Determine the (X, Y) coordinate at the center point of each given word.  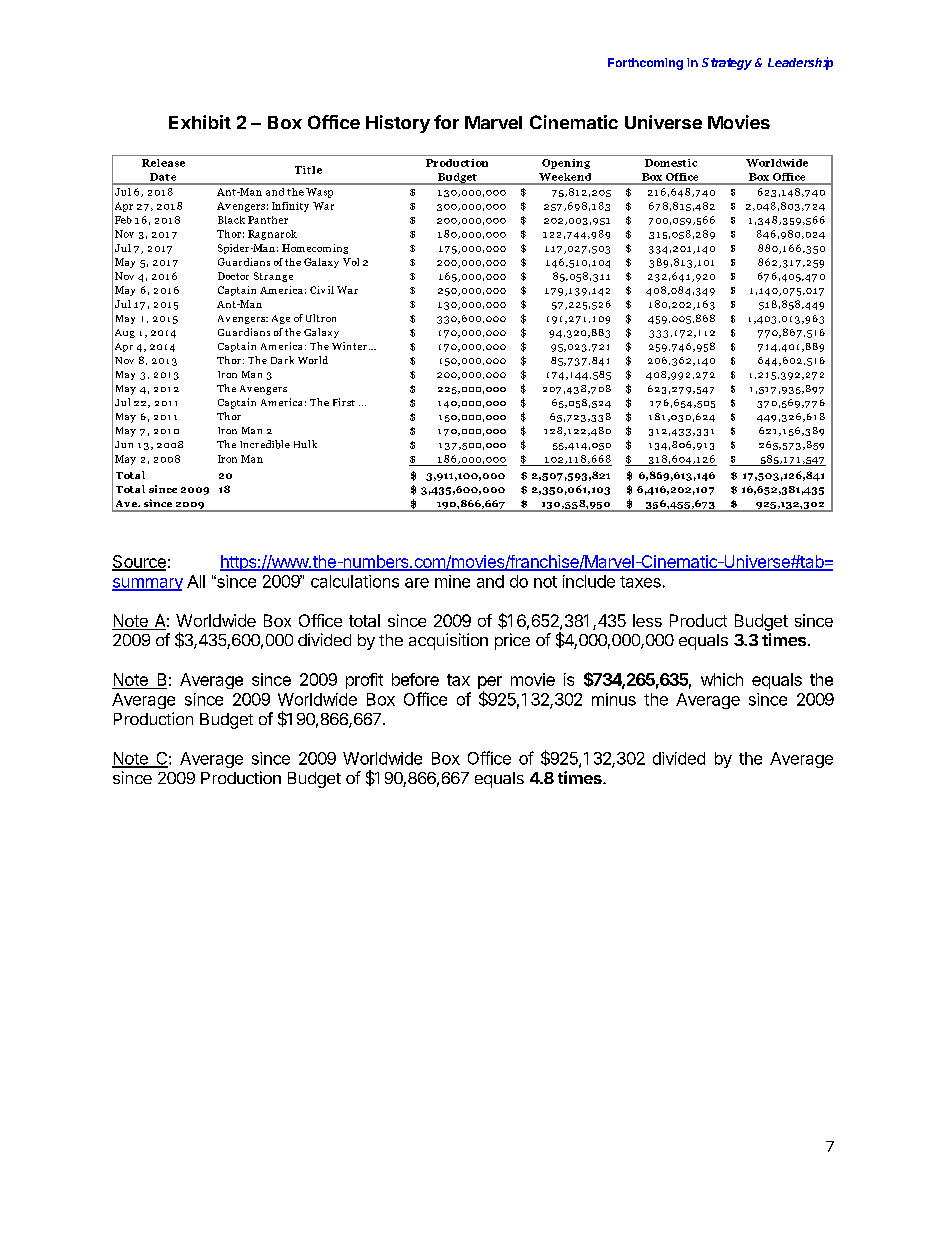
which (722, 679)
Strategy (727, 64)
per (490, 684)
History (398, 124)
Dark (282, 360)
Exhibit (200, 122)
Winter (349, 346)
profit (364, 681)
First (344, 402)
